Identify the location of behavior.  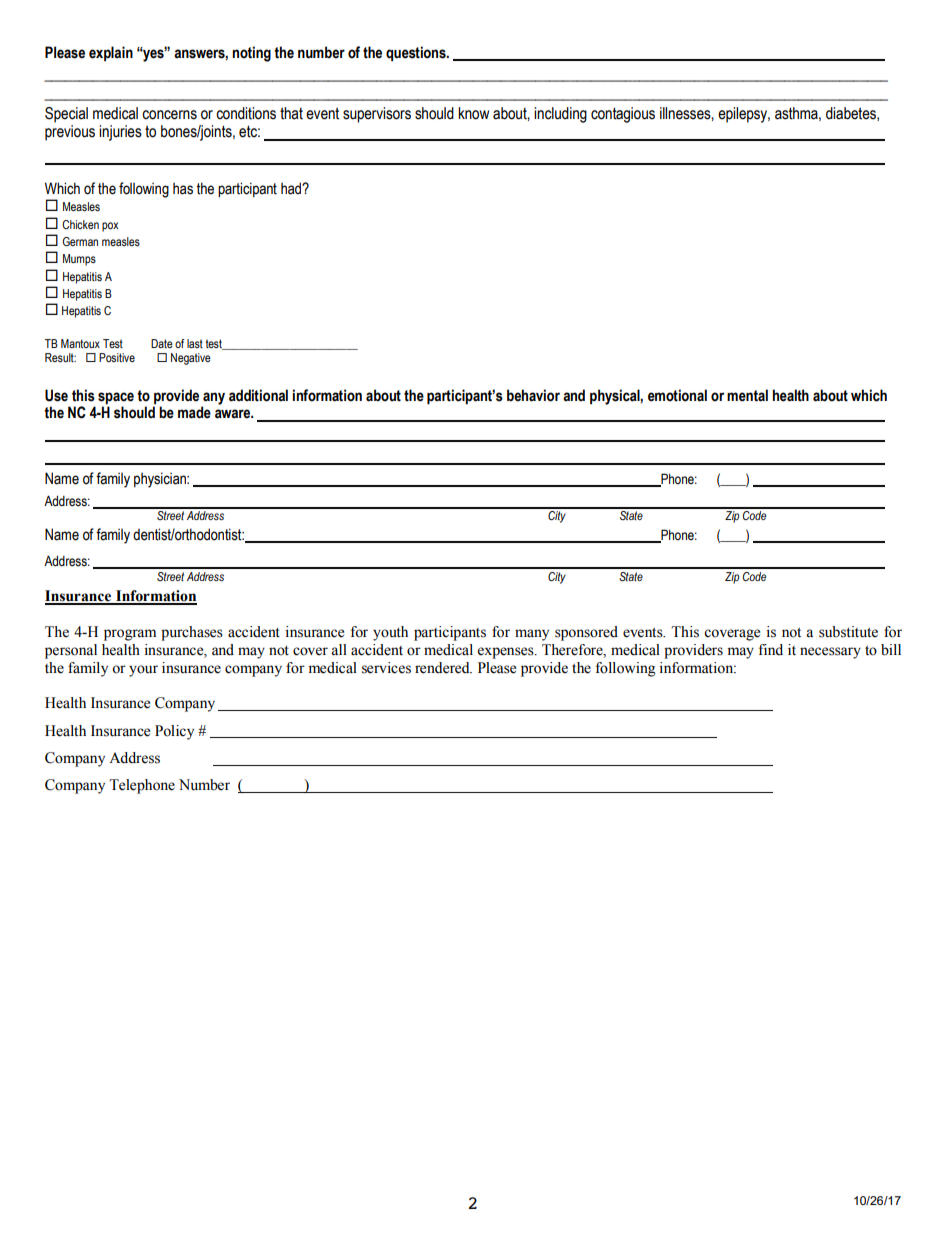
(533, 395).
